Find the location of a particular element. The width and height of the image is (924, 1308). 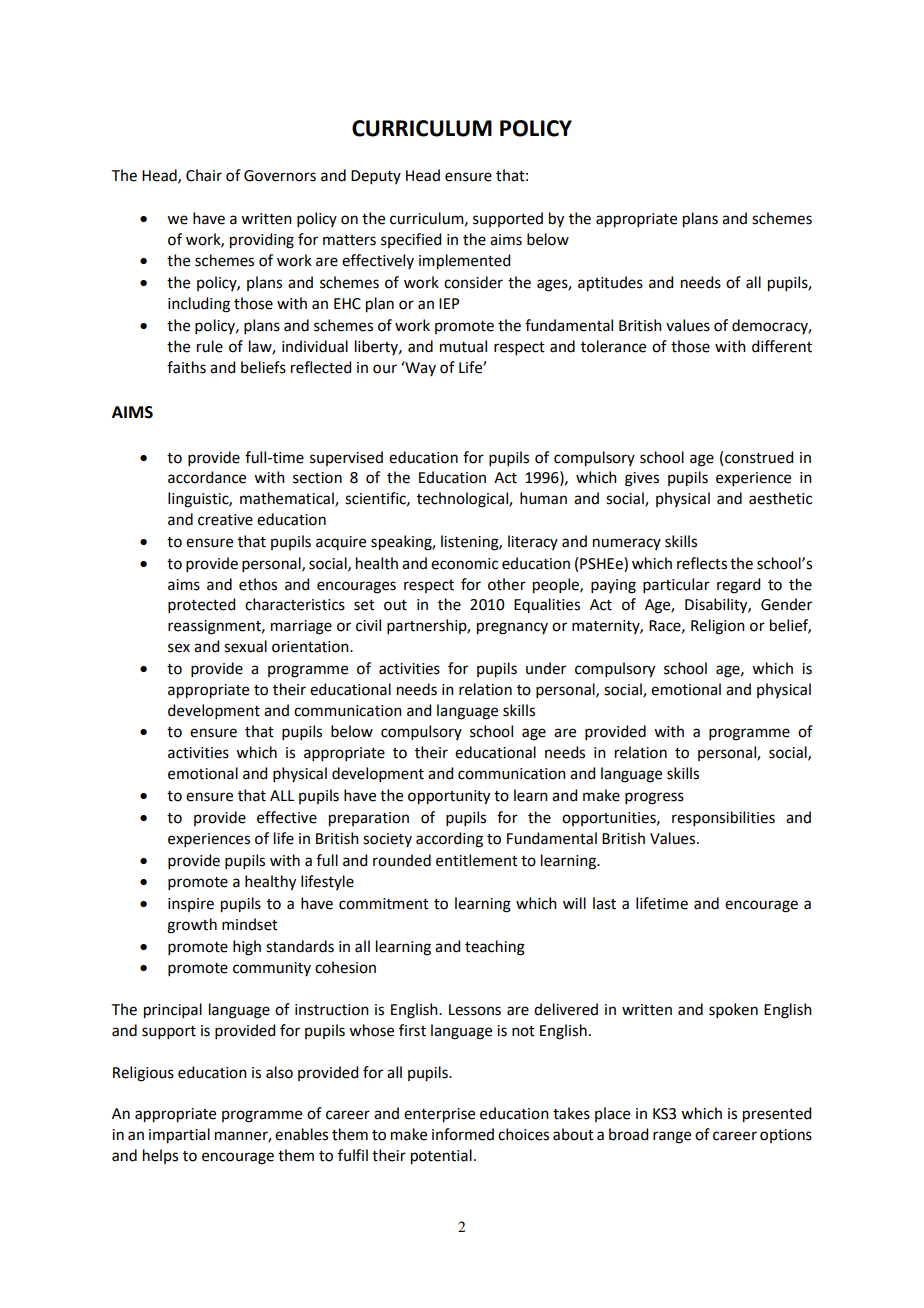

informed is located at coordinates (463, 1134).
